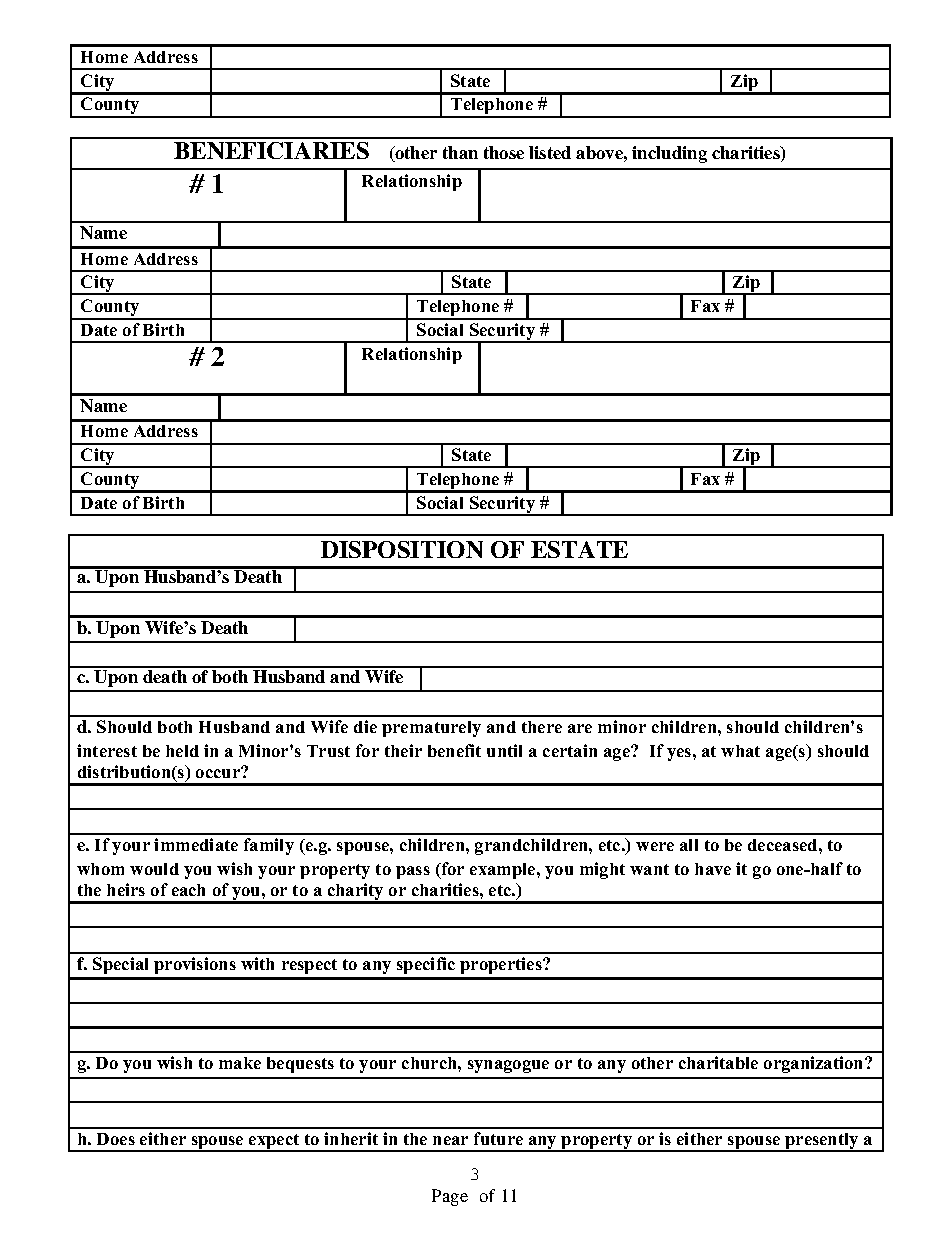  I want to click on near, so click(450, 1140).
